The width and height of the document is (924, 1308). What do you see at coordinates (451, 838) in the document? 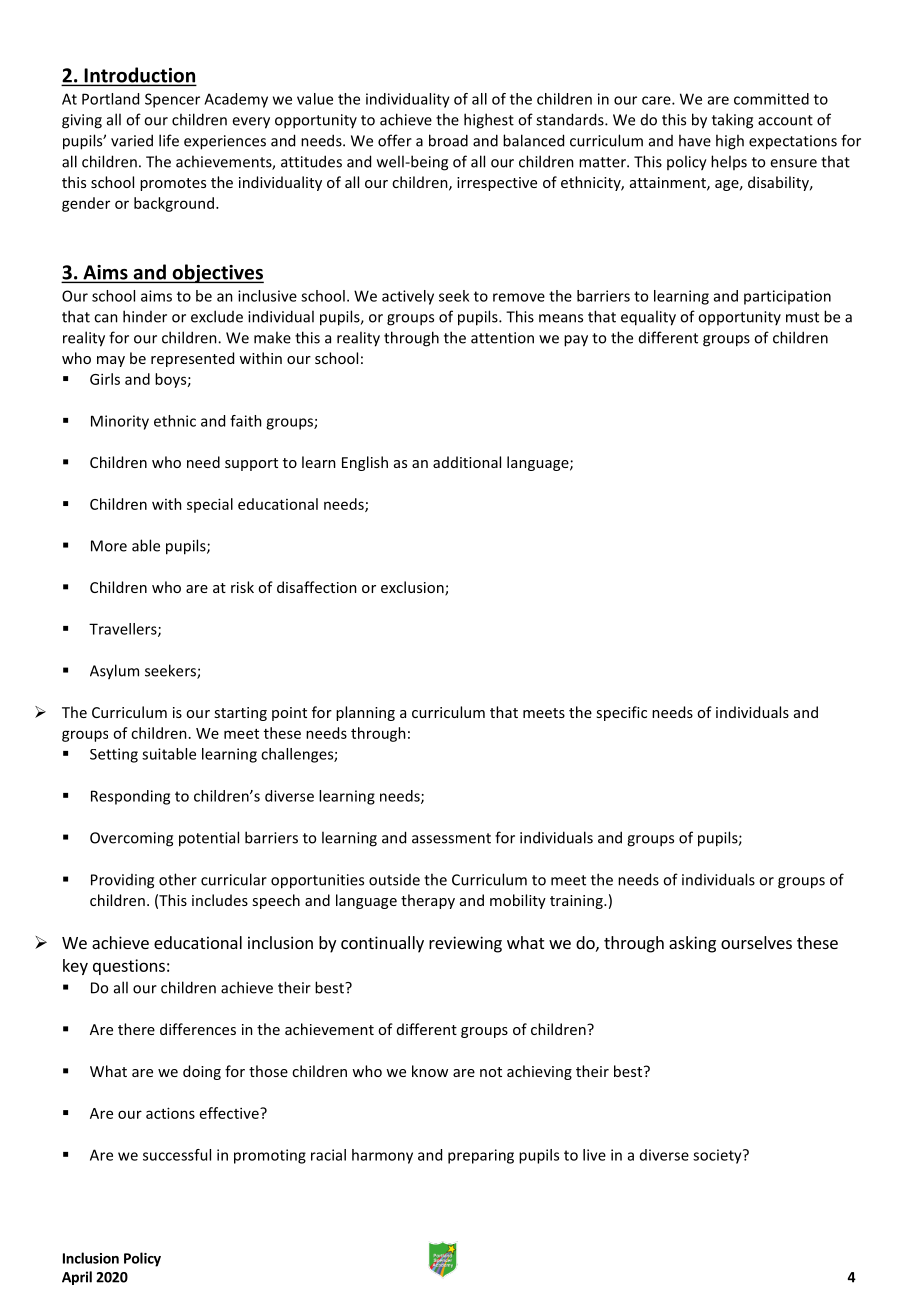
I see `assessment` at bounding box center [451, 838].
